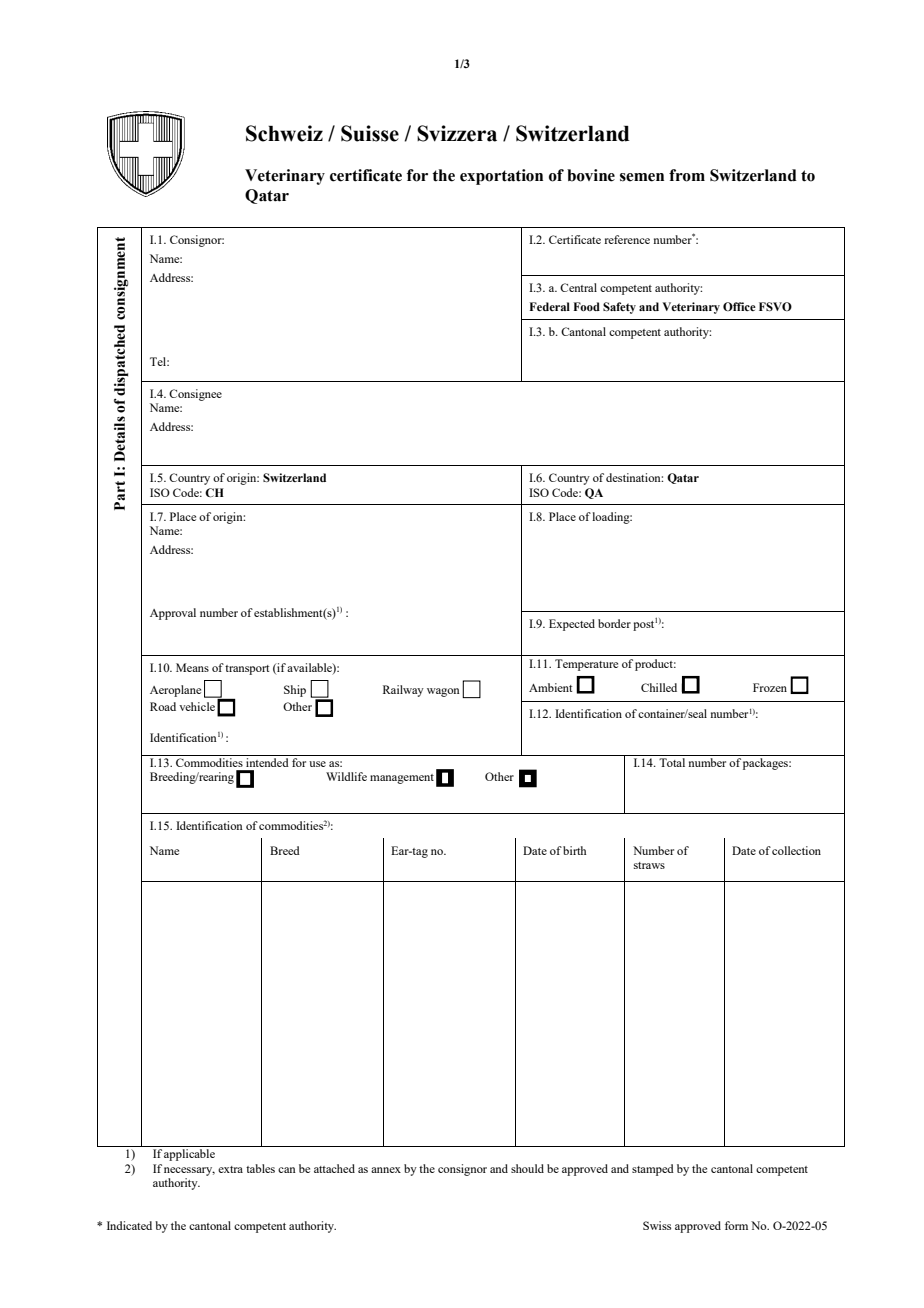  What do you see at coordinates (501, 177) in the page?
I see `exportation` at bounding box center [501, 177].
